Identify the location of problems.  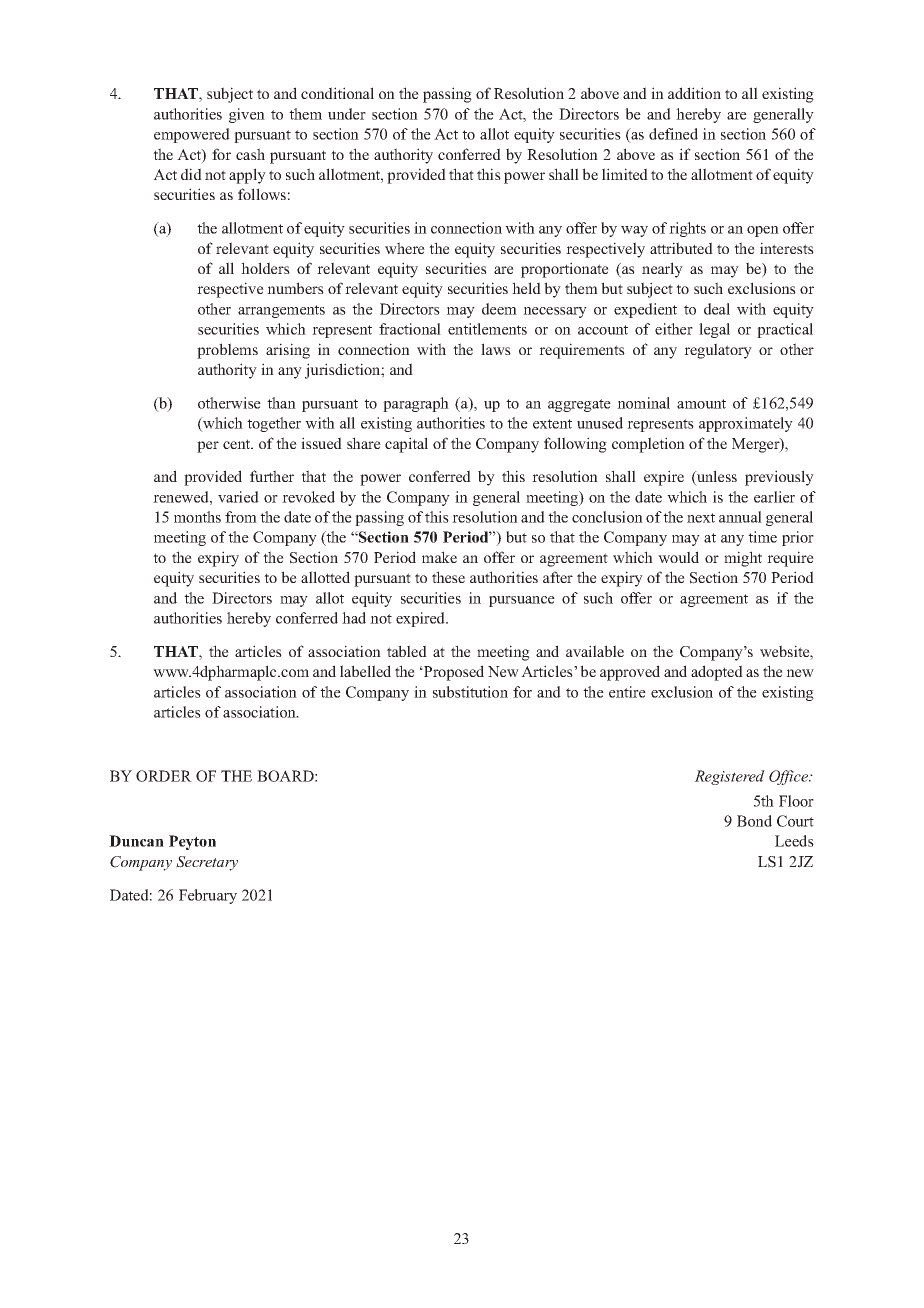
(227, 351).
